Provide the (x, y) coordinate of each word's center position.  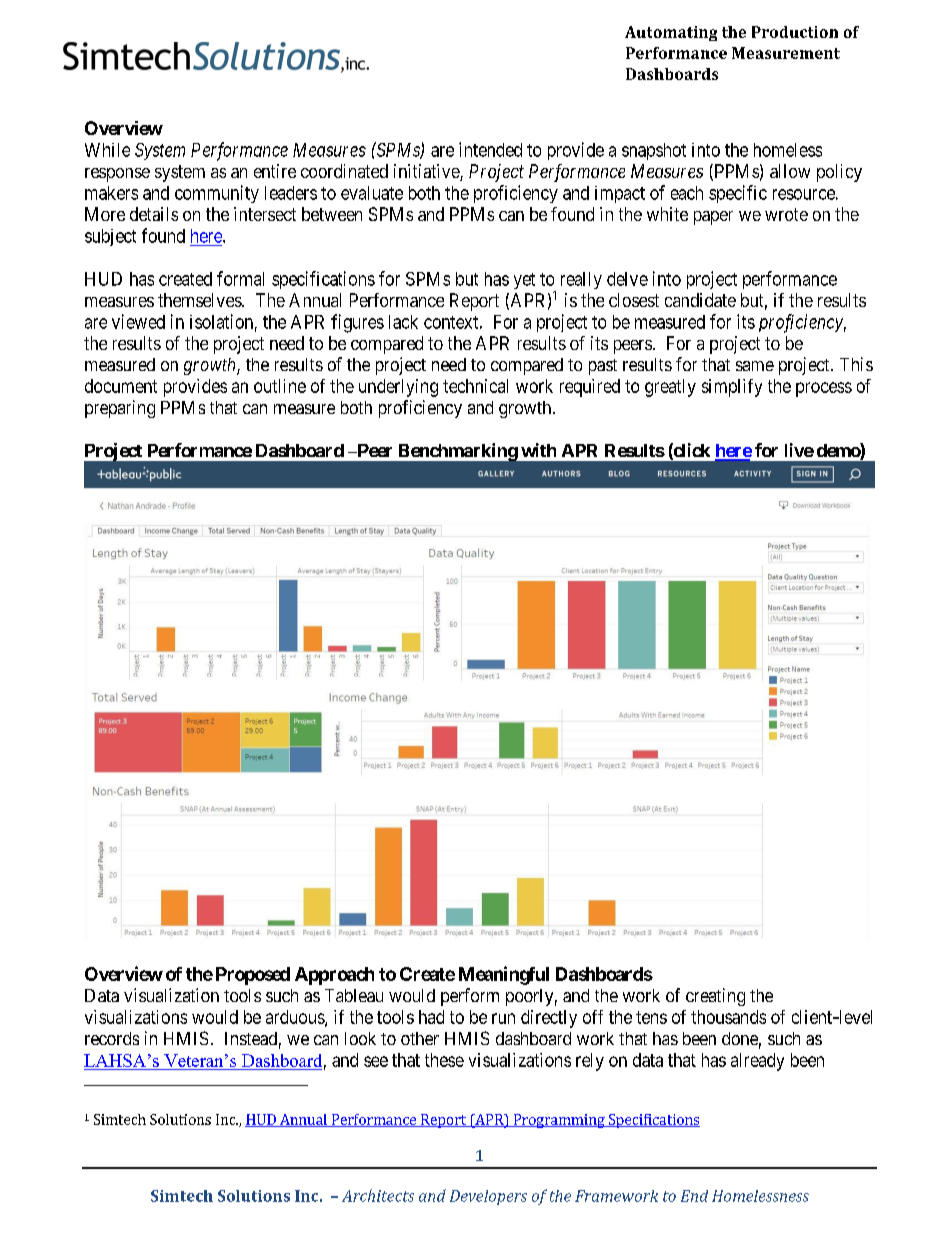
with (538, 450)
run (503, 1018)
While (107, 150)
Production (795, 32)
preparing (120, 409)
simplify (732, 388)
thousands (728, 1017)
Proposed (253, 976)
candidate (700, 300)
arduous (296, 1018)
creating (715, 997)
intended (490, 149)
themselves (200, 300)
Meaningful (504, 975)
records (112, 1038)
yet (524, 281)
